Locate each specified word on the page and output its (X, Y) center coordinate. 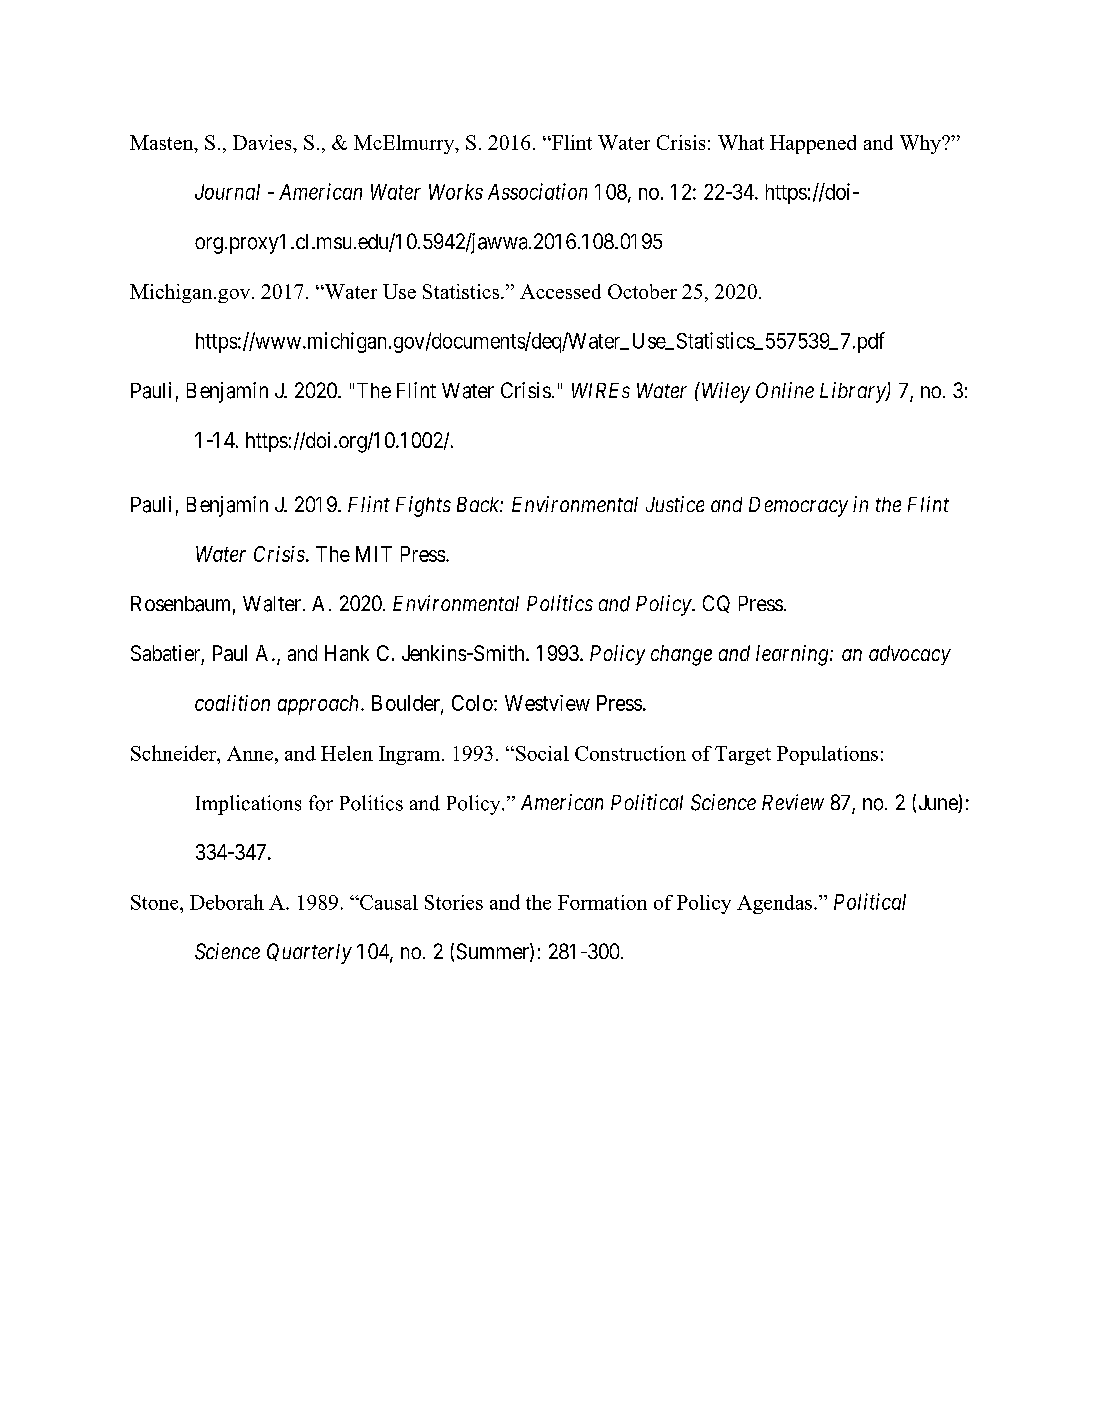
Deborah (227, 902)
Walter (273, 604)
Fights (423, 506)
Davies (263, 142)
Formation (602, 902)
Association (537, 191)
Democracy (798, 507)
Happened (813, 144)
